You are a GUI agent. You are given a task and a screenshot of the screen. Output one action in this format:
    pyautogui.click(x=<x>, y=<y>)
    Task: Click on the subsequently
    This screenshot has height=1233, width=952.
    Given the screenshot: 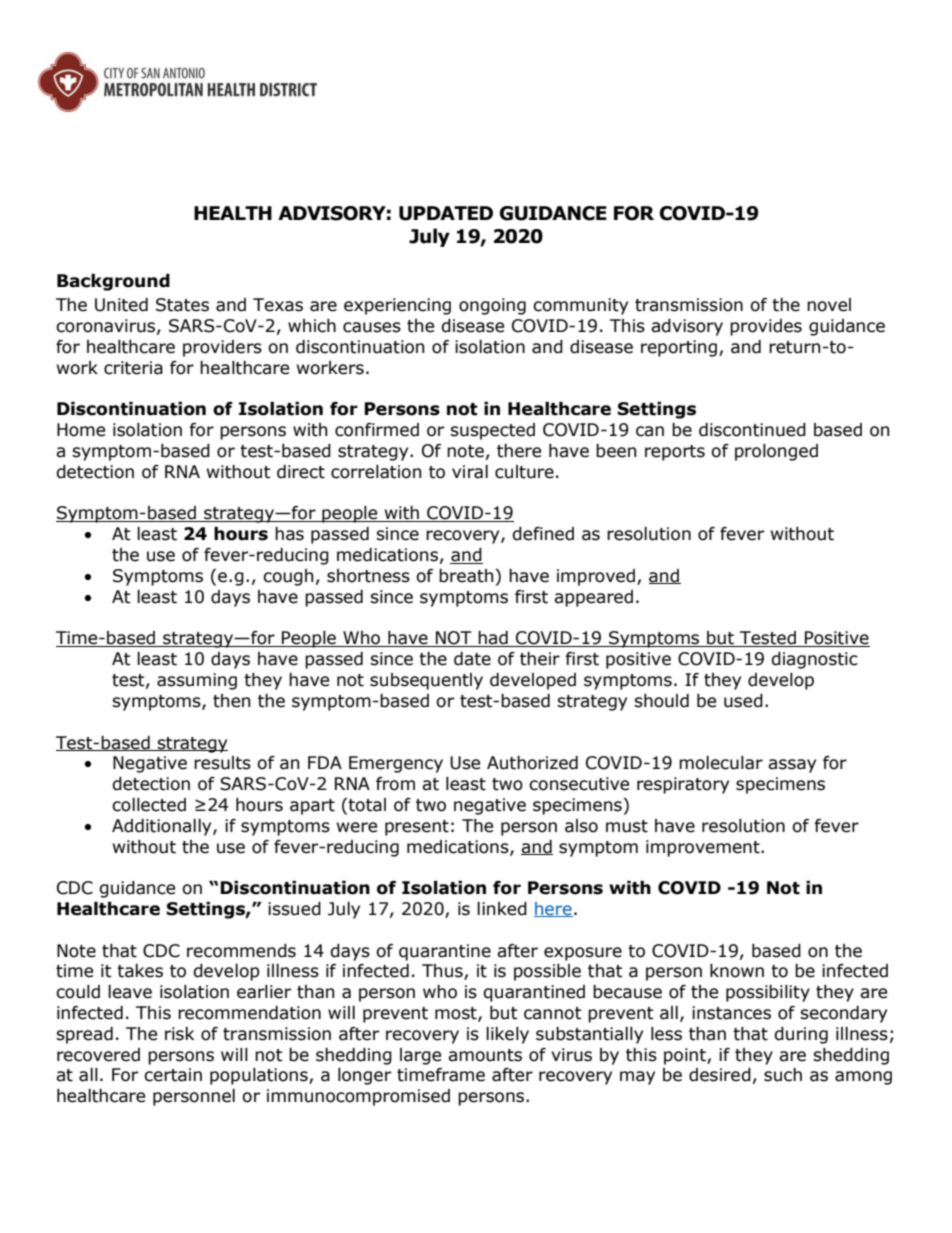 What is the action you would take?
    pyautogui.click(x=426, y=681)
